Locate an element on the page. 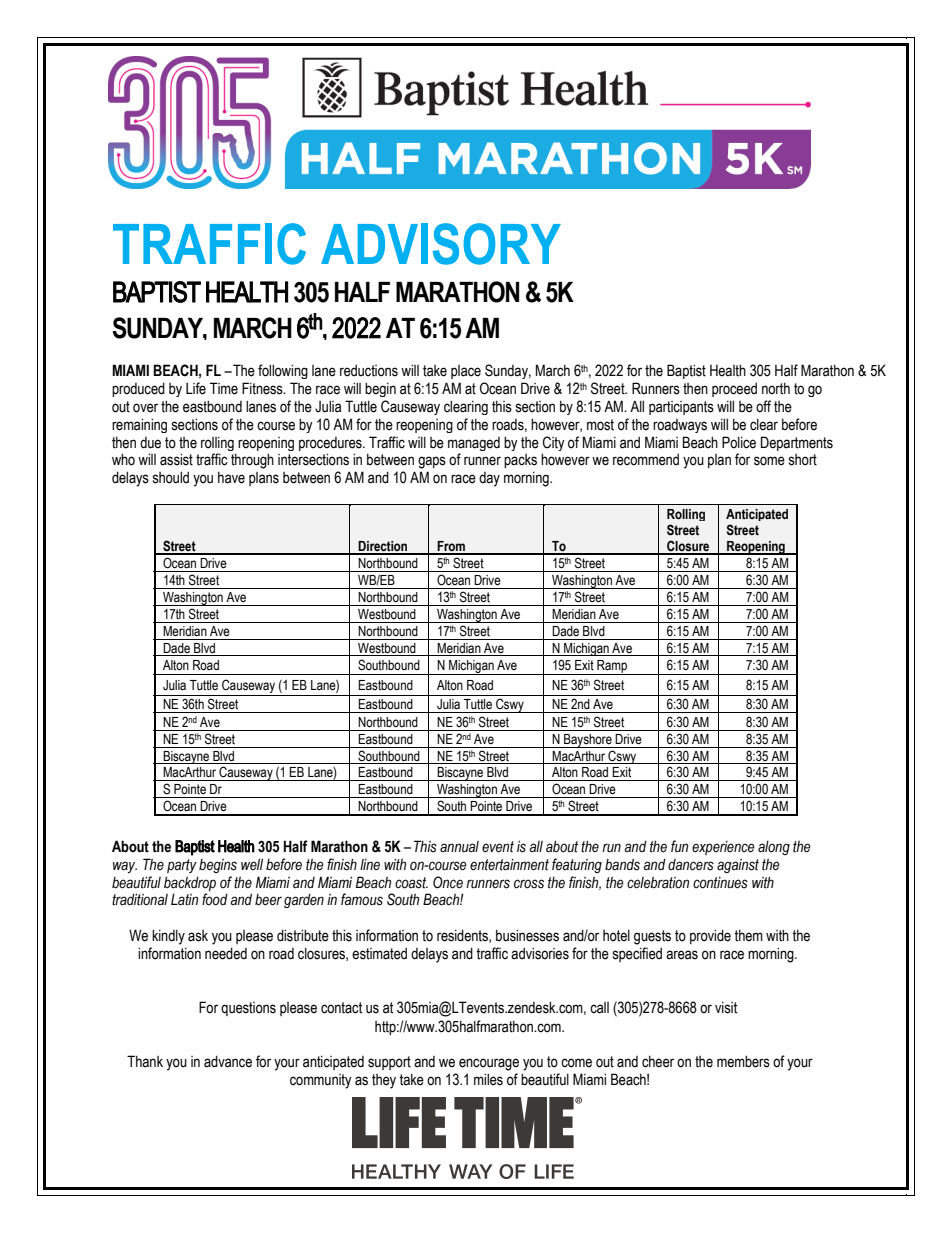 This document has width=952, height=1233. encourage is located at coordinates (489, 1064).
